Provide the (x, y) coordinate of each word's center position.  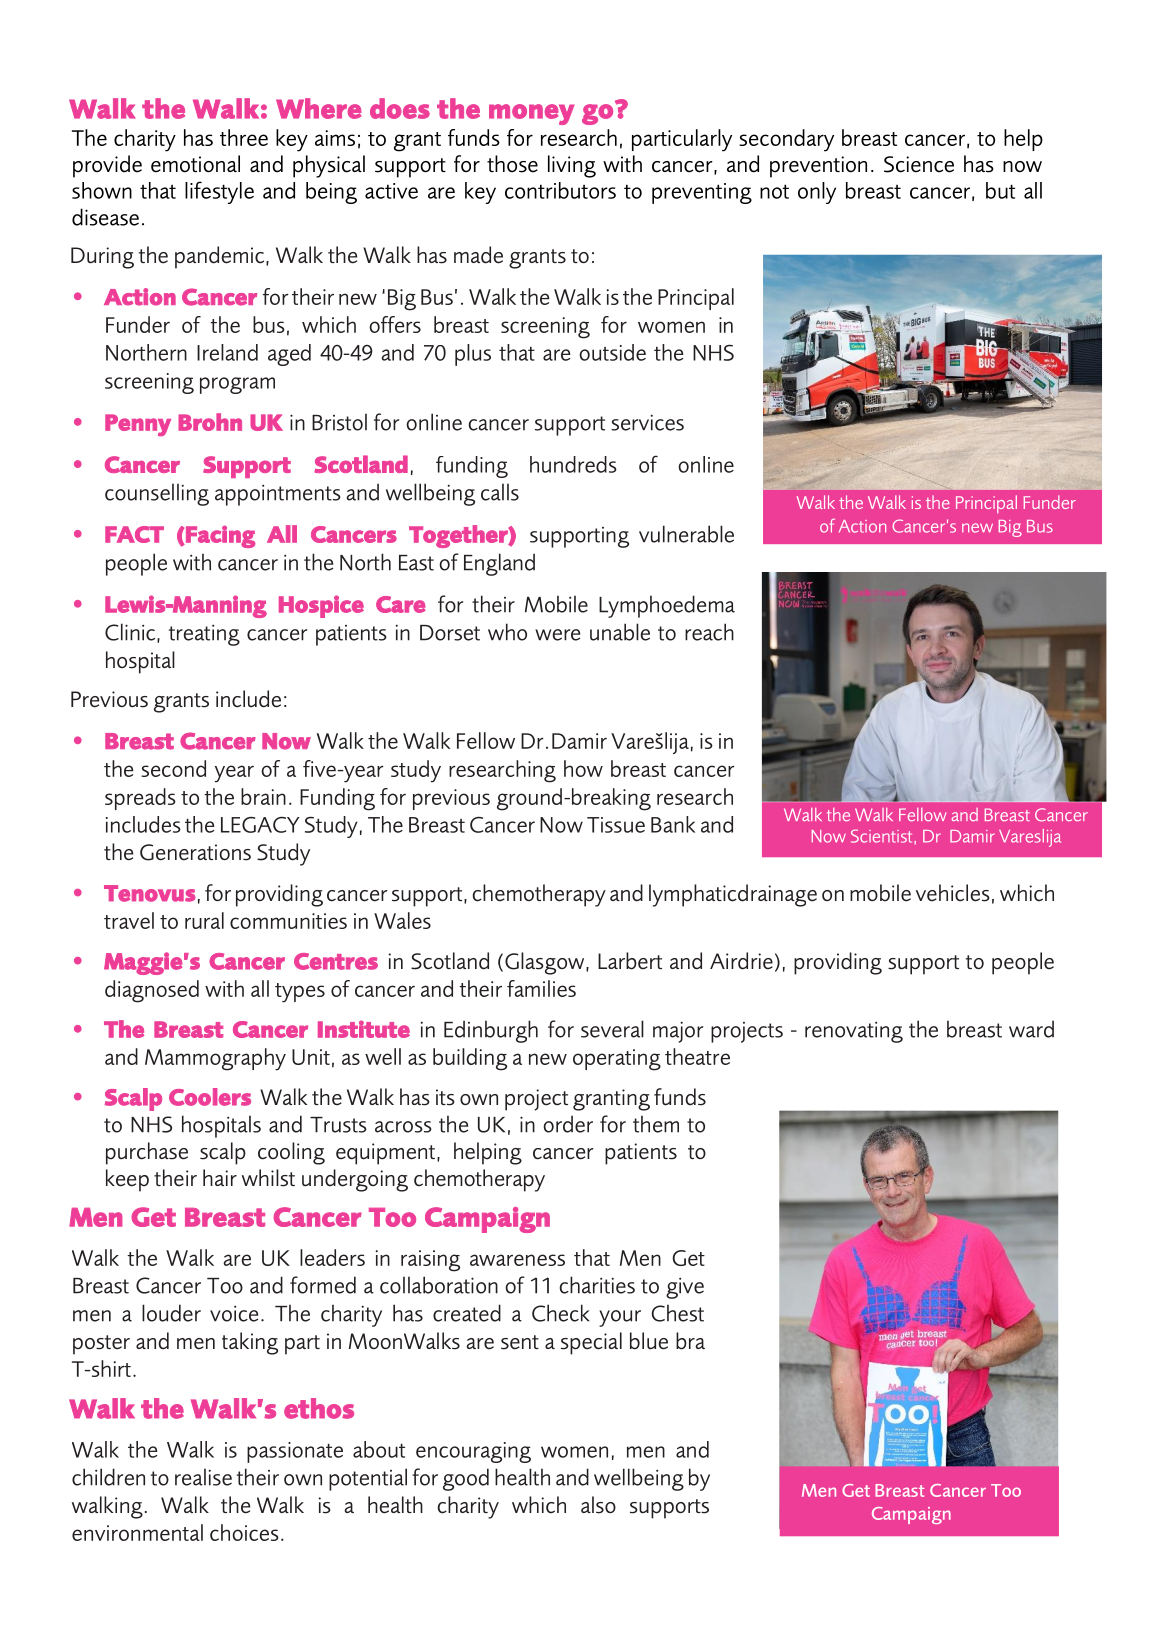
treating (204, 635)
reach (709, 632)
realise (203, 1477)
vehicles (953, 893)
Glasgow (546, 963)
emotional (195, 164)
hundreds (573, 464)
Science (919, 164)
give (685, 1288)
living (572, 166)
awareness (517, 1260)
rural (204, 920)
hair (220, 1177)
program (237, 385)
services (647, 422)
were (557, 635)
